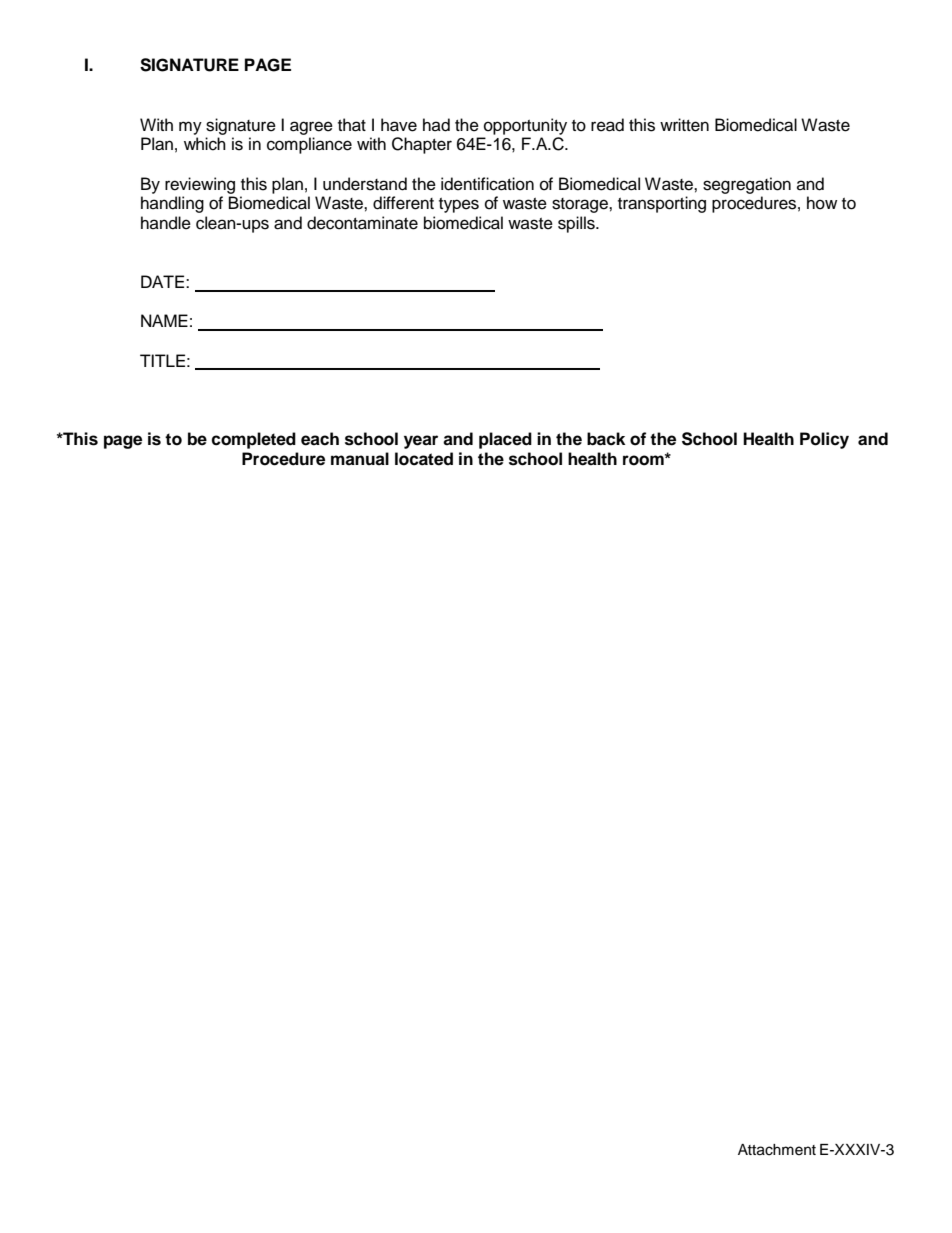 The width and height of the screenshot is (952, 1233). I want to click on completed, so click(253, 440).
